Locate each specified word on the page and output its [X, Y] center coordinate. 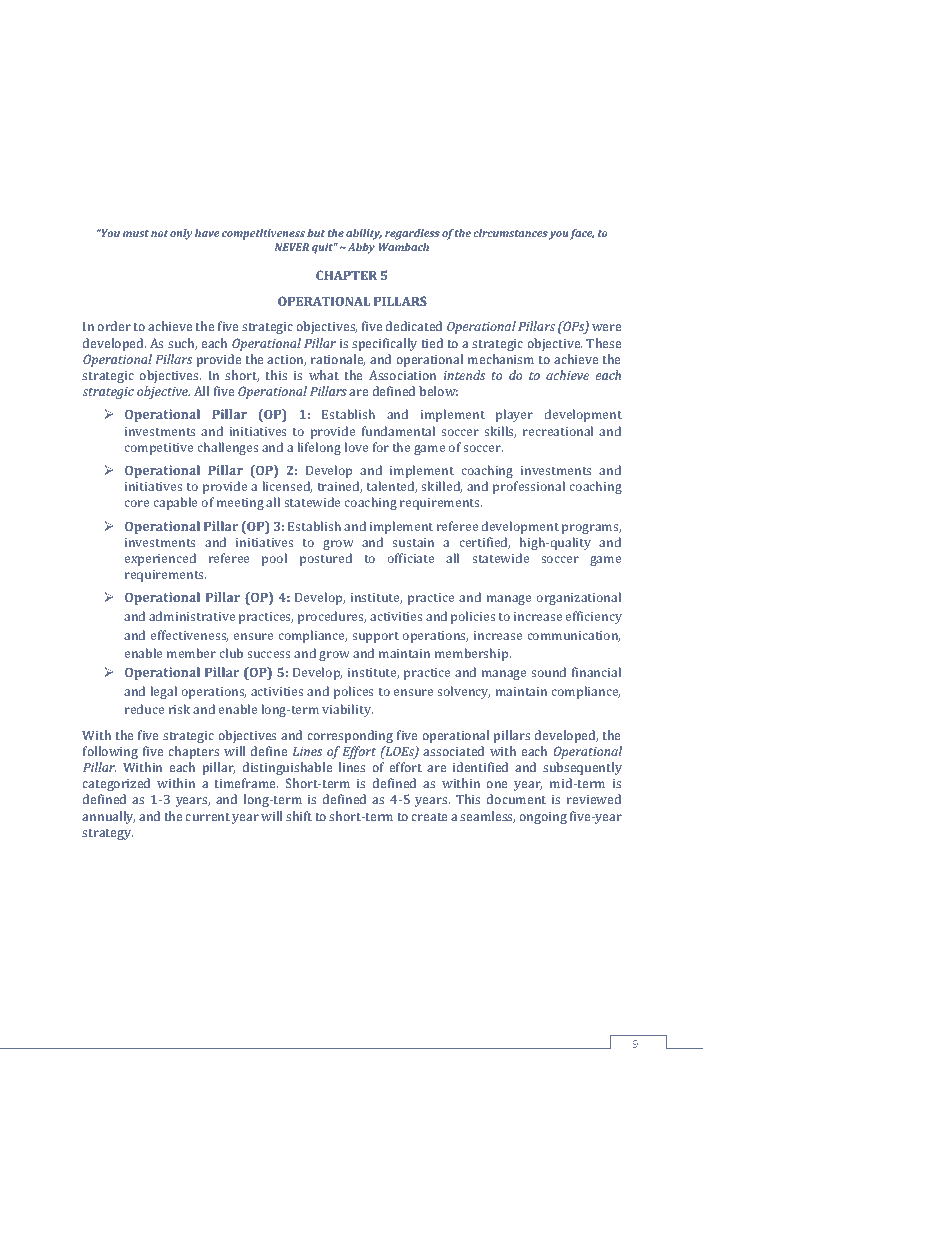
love [356, 447]
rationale [338, 360]
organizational [578, 598]
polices [353, 692]
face [582, 234]
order [114, 326]
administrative [192, 616]
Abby [361, 248]
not [159, 233]
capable [175, 503]
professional [529, 487]
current [207, 817]
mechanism [501, 359]
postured [326, 559]
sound [548, 672]
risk [179, 709]
